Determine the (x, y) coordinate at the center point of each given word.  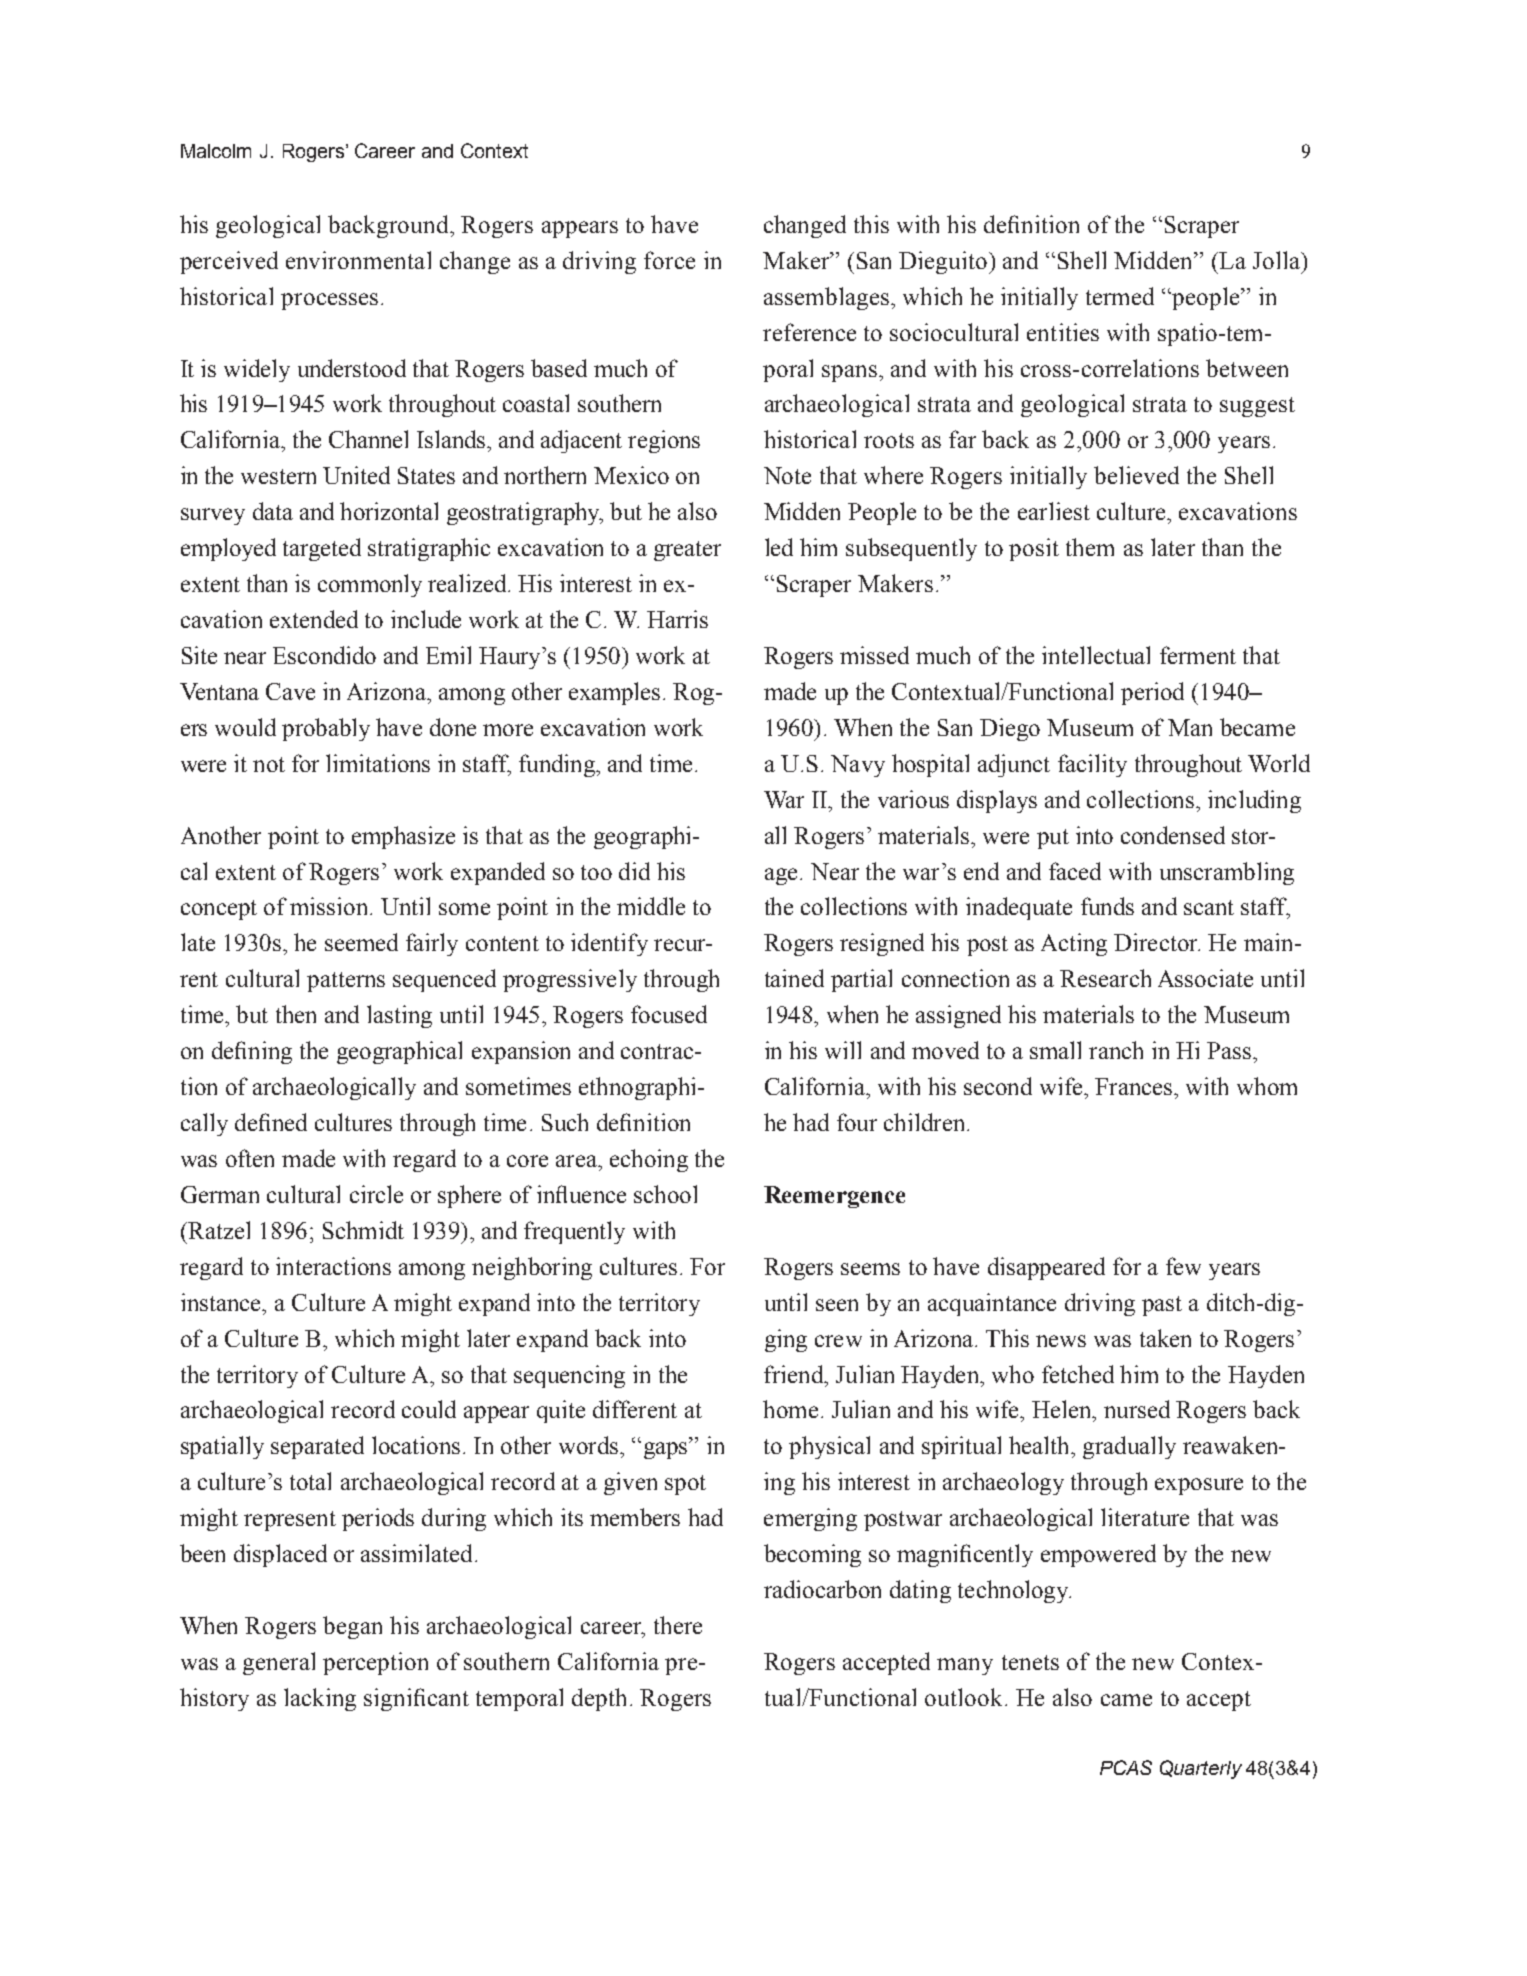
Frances (1135, 1086)
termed (1120, 296)
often (250, 1158)
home (790, 1409)
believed (1136, 475)
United (356, 475)
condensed (1173, 835)
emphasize (403, 837)
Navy (858, 766)
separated (317, 1447)
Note (787, 475)
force (669, 260)
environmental (358, 260)
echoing (649, 1160)
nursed (1137, 1409)
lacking (320, 1699)
